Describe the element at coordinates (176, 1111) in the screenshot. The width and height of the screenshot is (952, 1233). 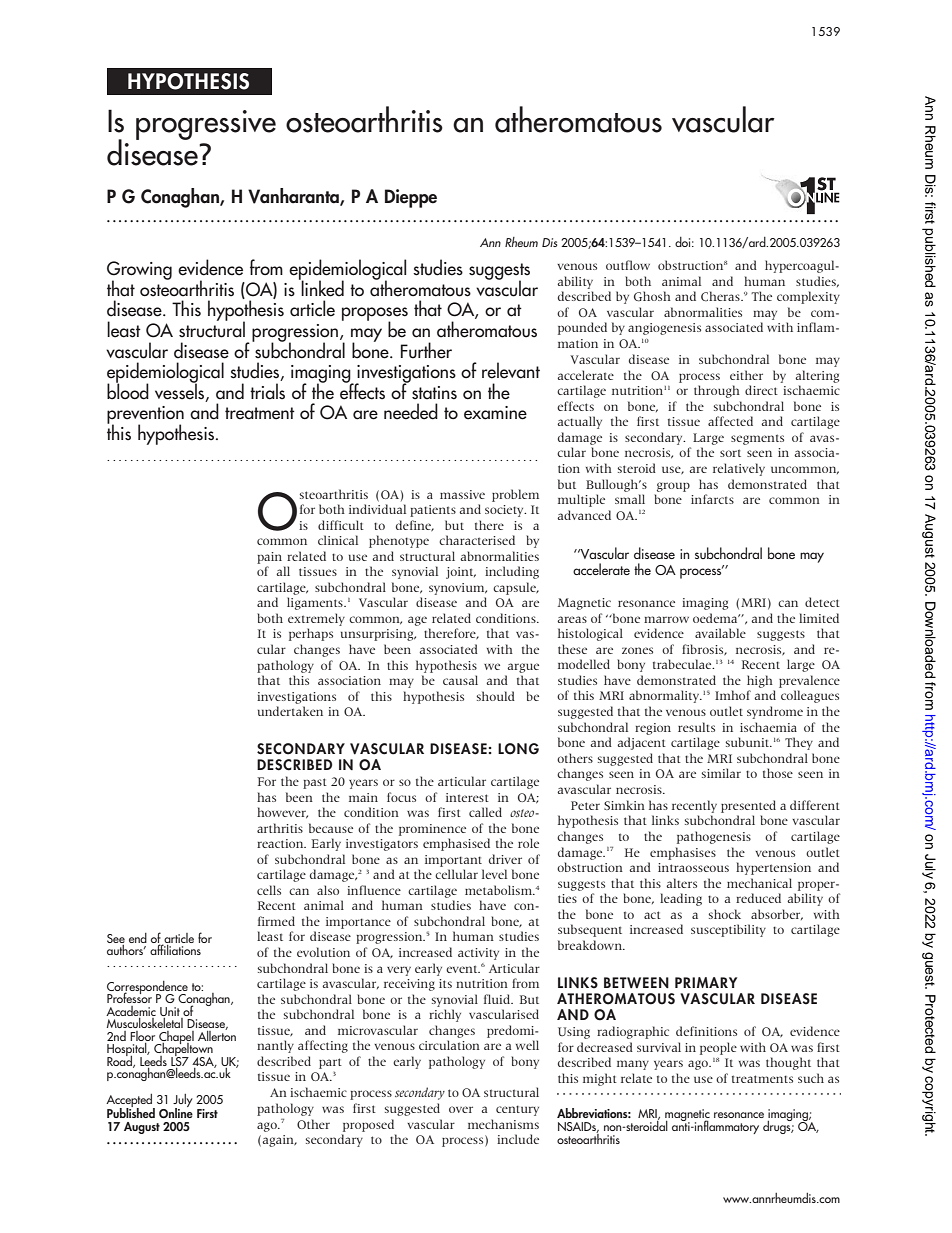
I see `Online` at that location.
